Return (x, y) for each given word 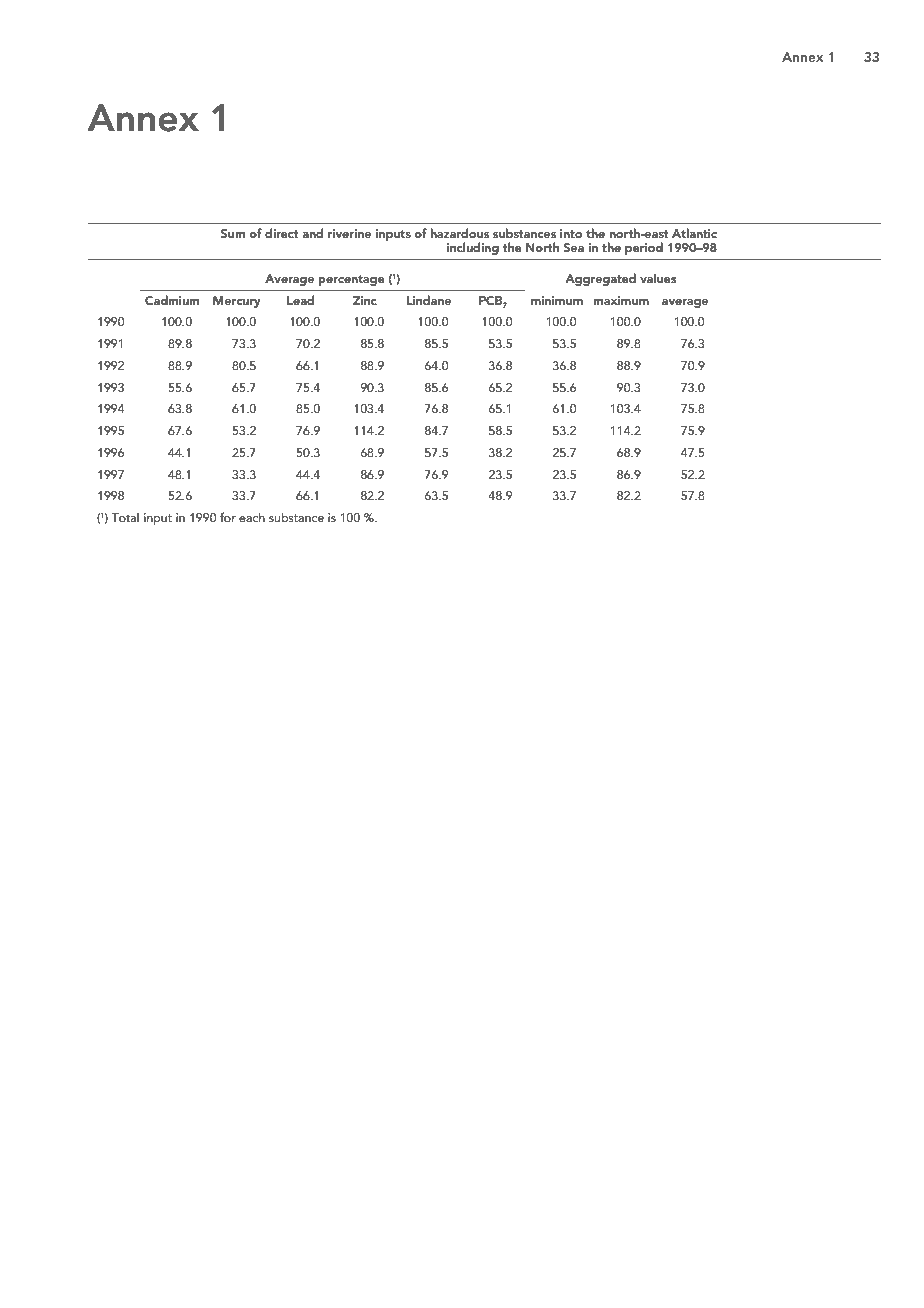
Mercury (237, 302)
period (644, 248)
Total (125, 517)
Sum (233, 233)
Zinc (365, 300)
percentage (351, 280)
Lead (300, 300)
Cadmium (172, 300)
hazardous (459, 233)
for (228, 517)
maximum (621, 300)
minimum (557, 300)
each (252, 517)
